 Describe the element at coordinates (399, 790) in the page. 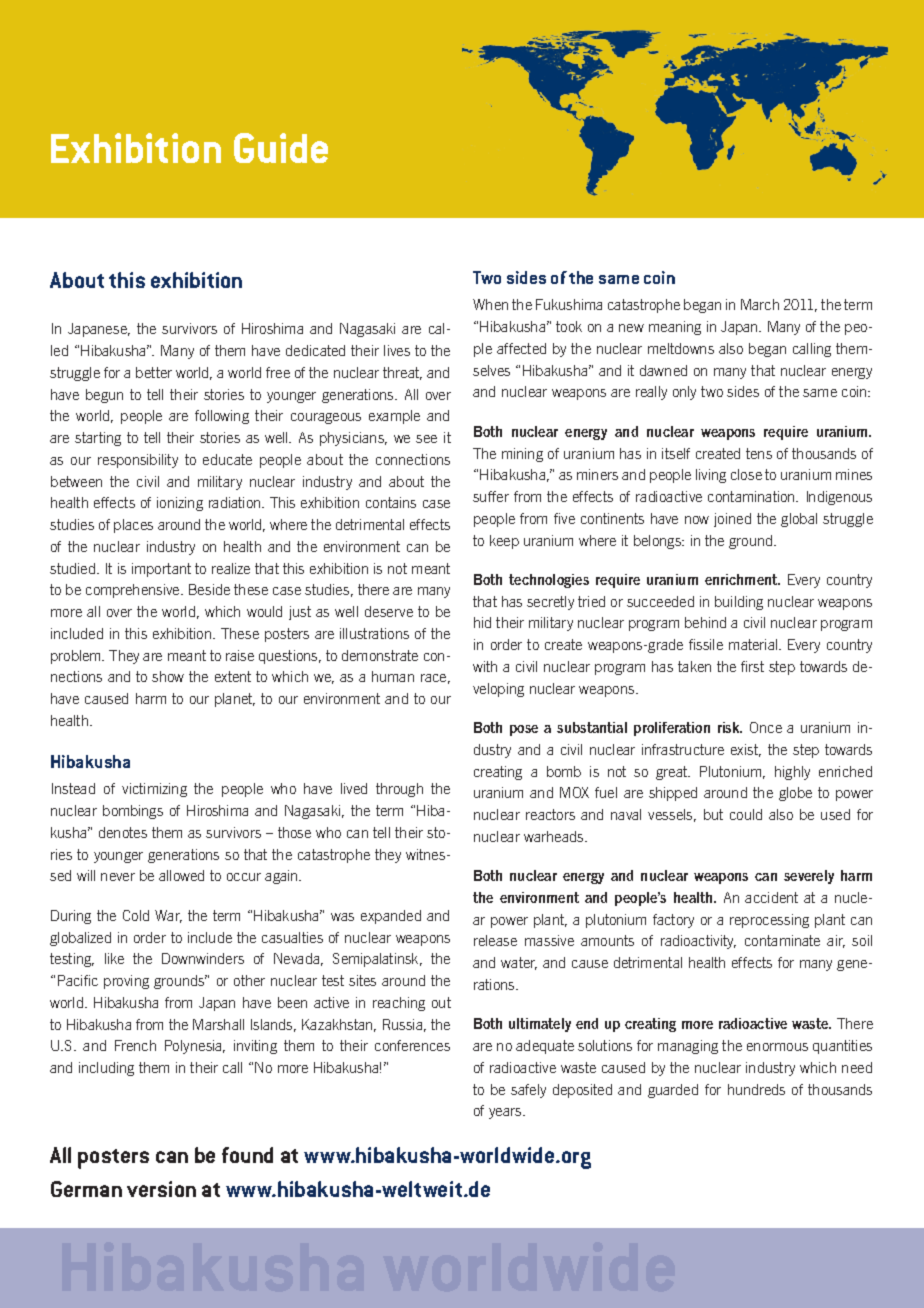

I see `through` at that location.
